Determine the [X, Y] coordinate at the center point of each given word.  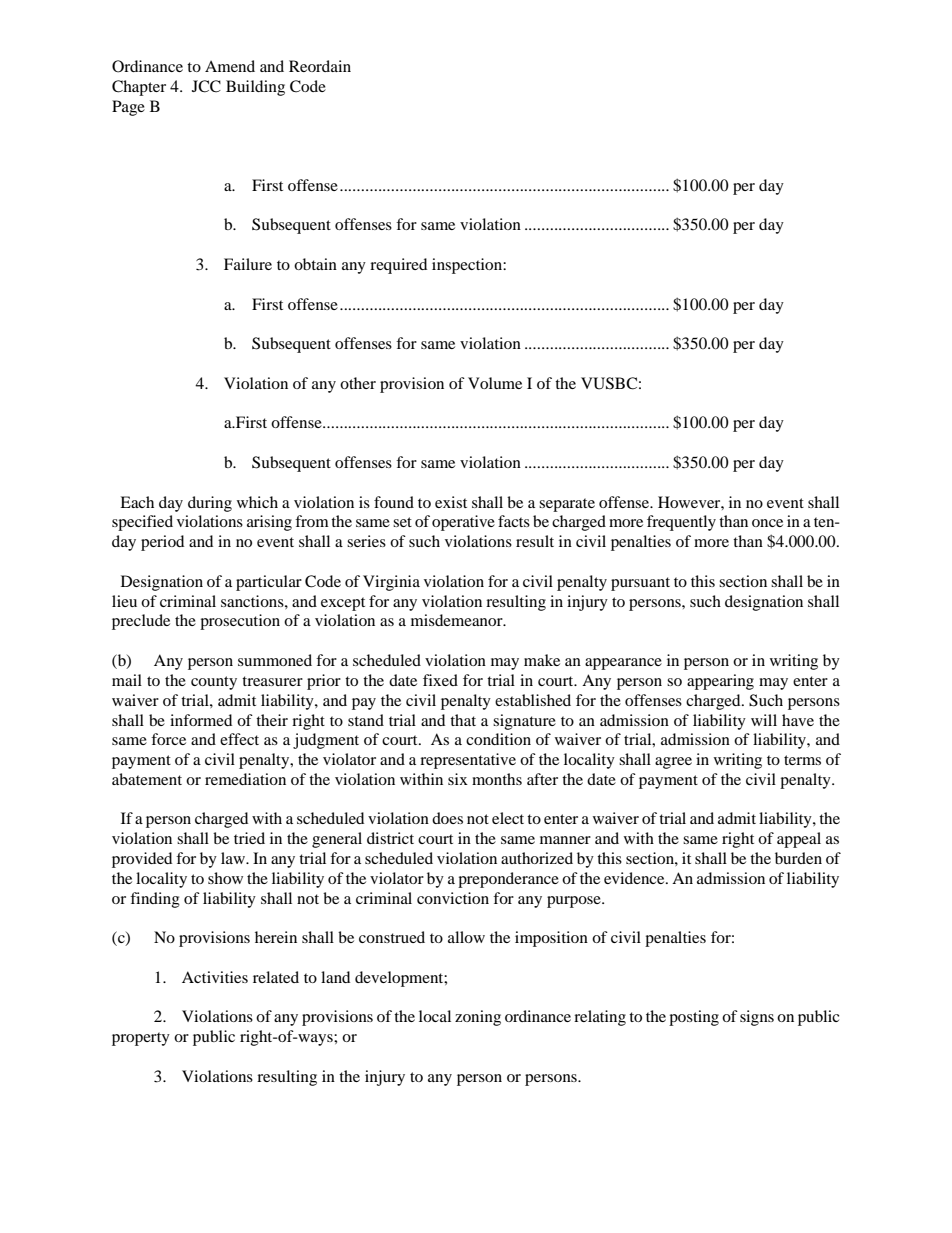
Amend [230, 66]
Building [255, 88]
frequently [681, 523]
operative [463, 523]
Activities [215, 977]
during [210, 504]
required [398, 266]
